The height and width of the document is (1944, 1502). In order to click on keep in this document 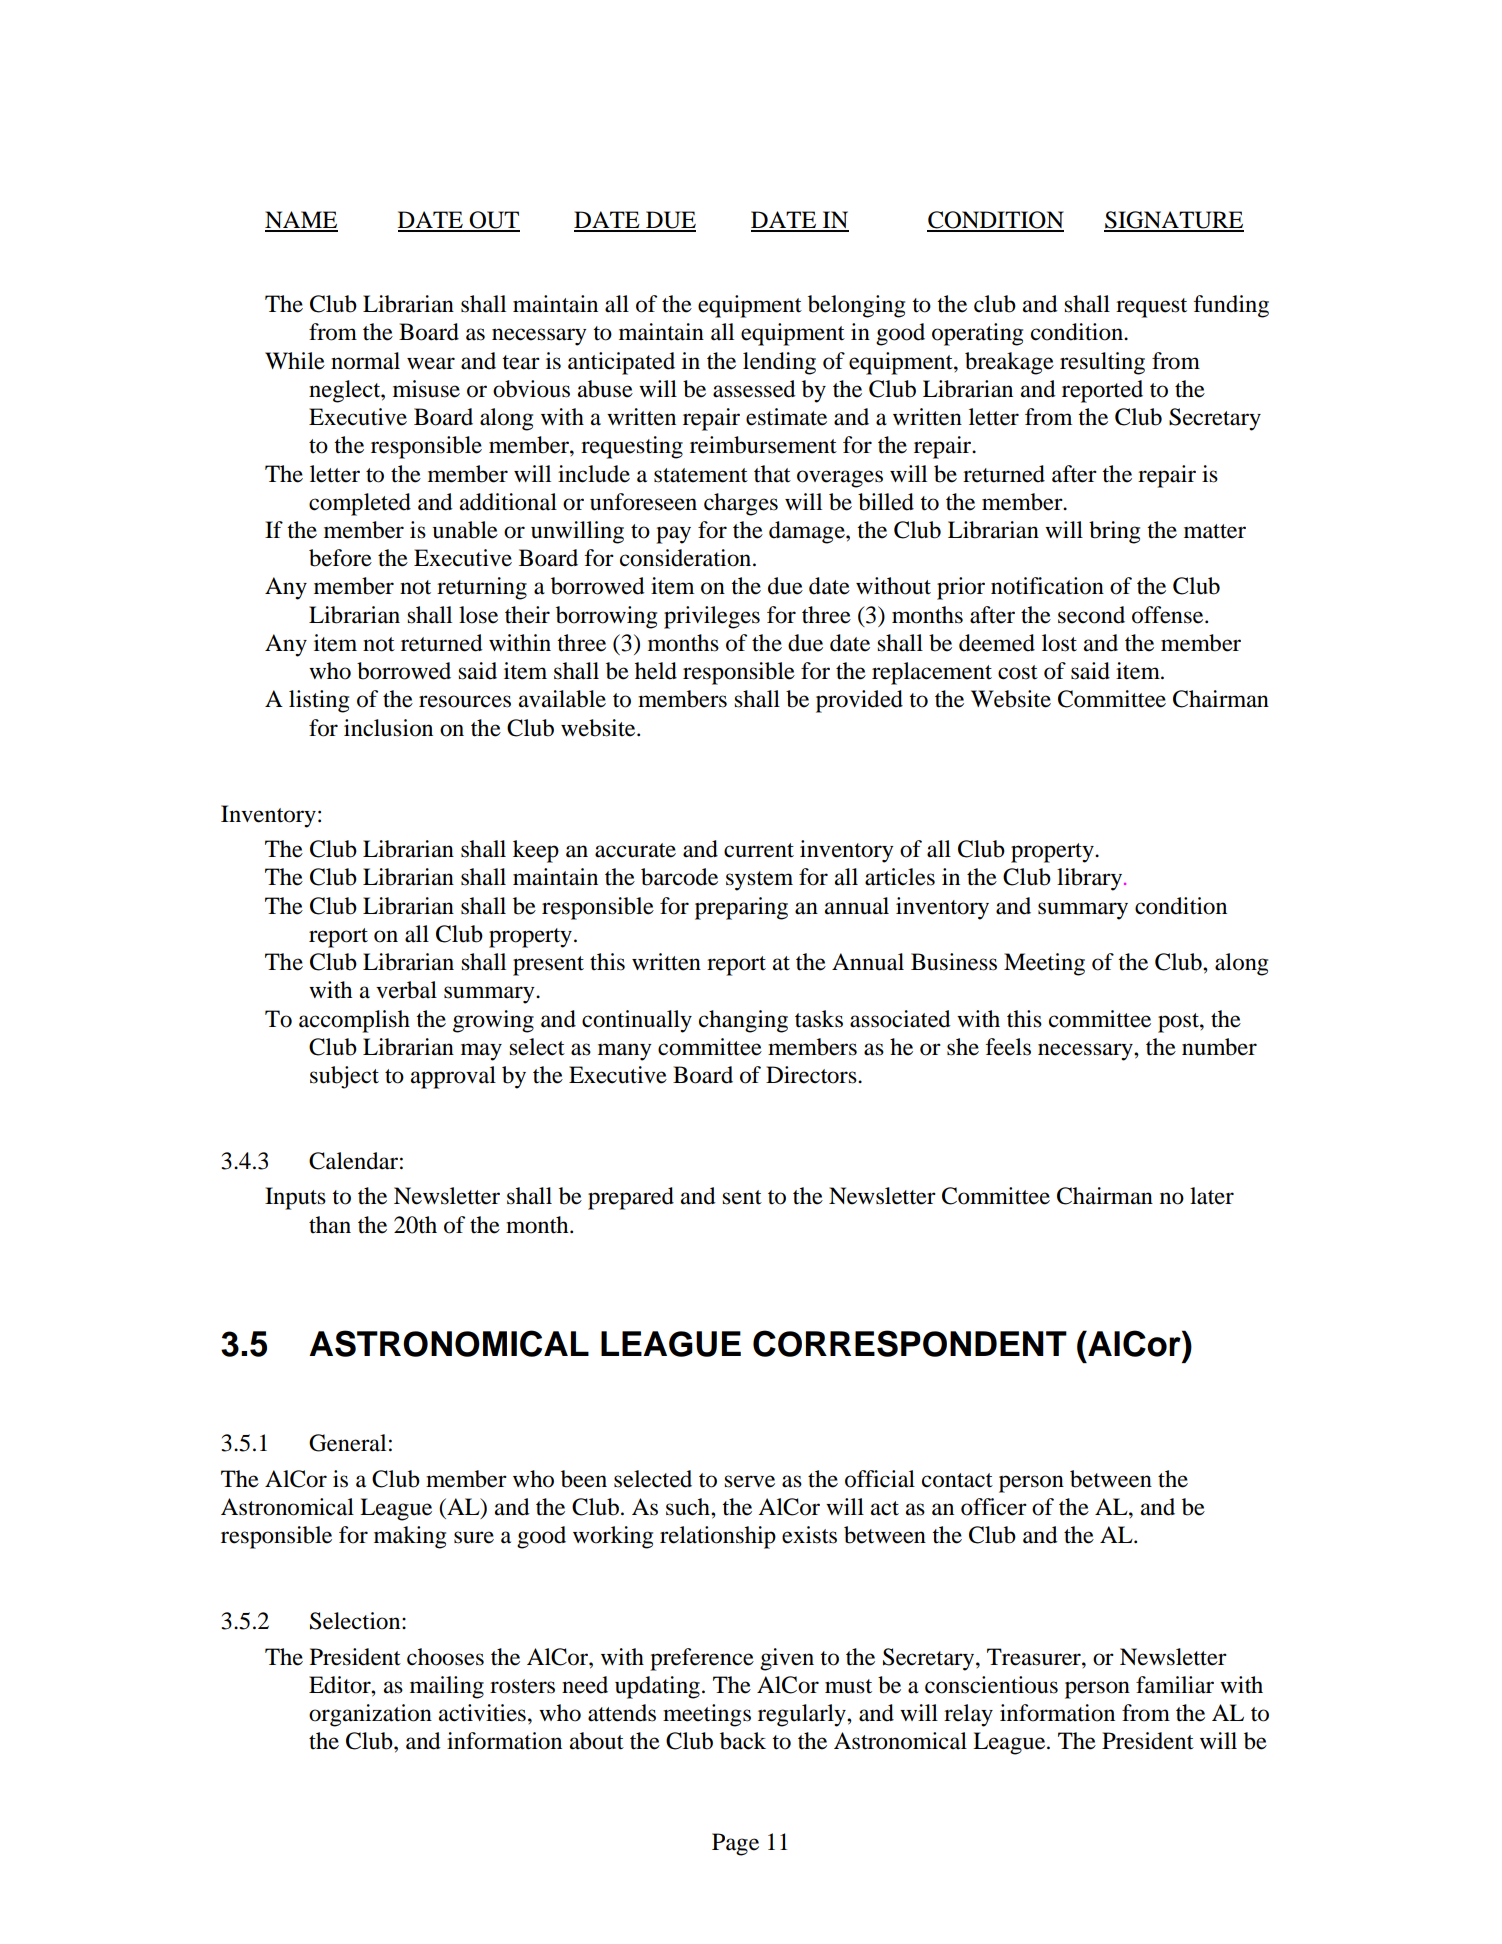, I will do `click(536, 851)`.
